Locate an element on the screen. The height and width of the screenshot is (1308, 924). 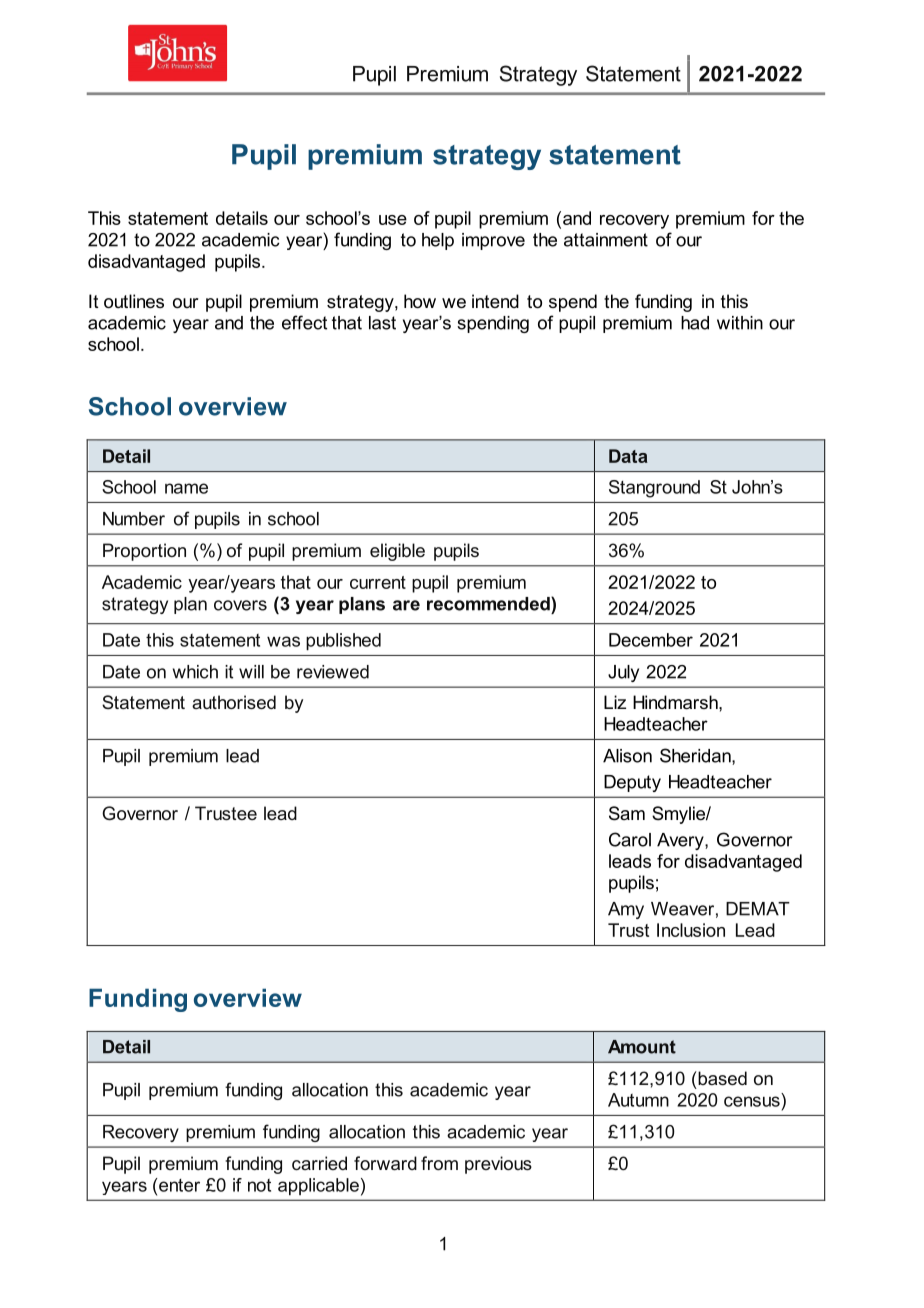
authorised is located at coordinates (234, 702).
